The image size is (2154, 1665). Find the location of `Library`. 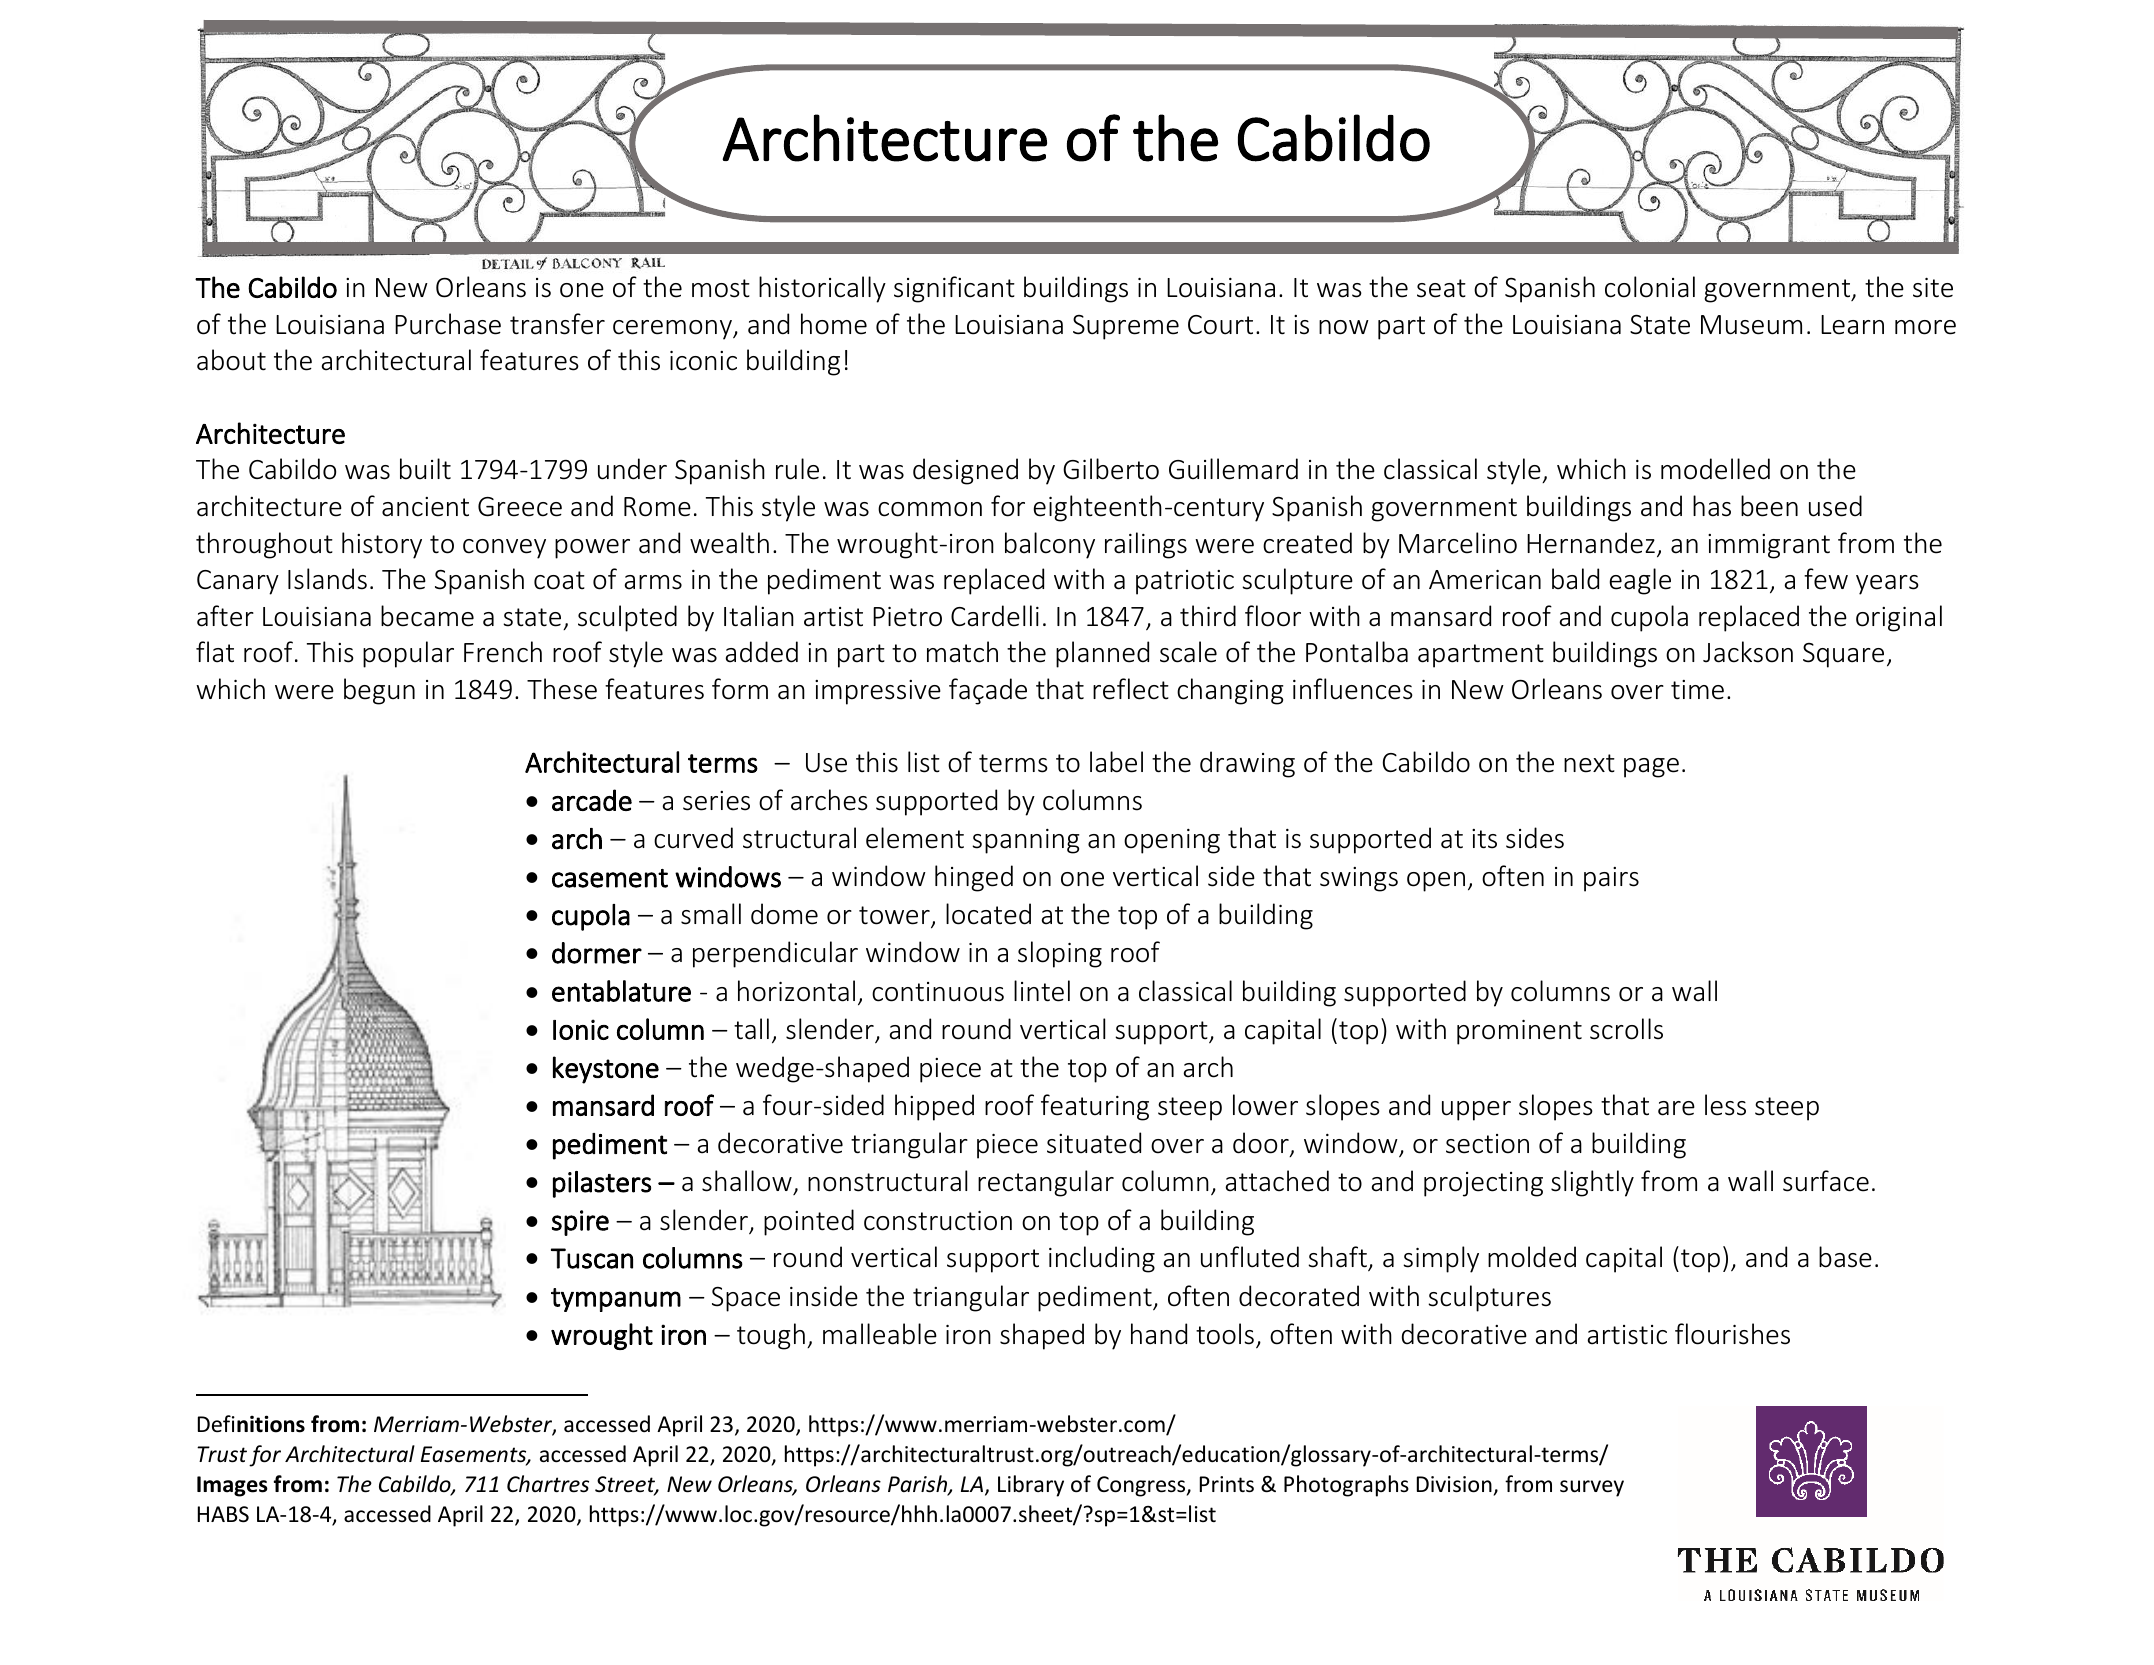

Library is located at coordinates (1031, 1486).
